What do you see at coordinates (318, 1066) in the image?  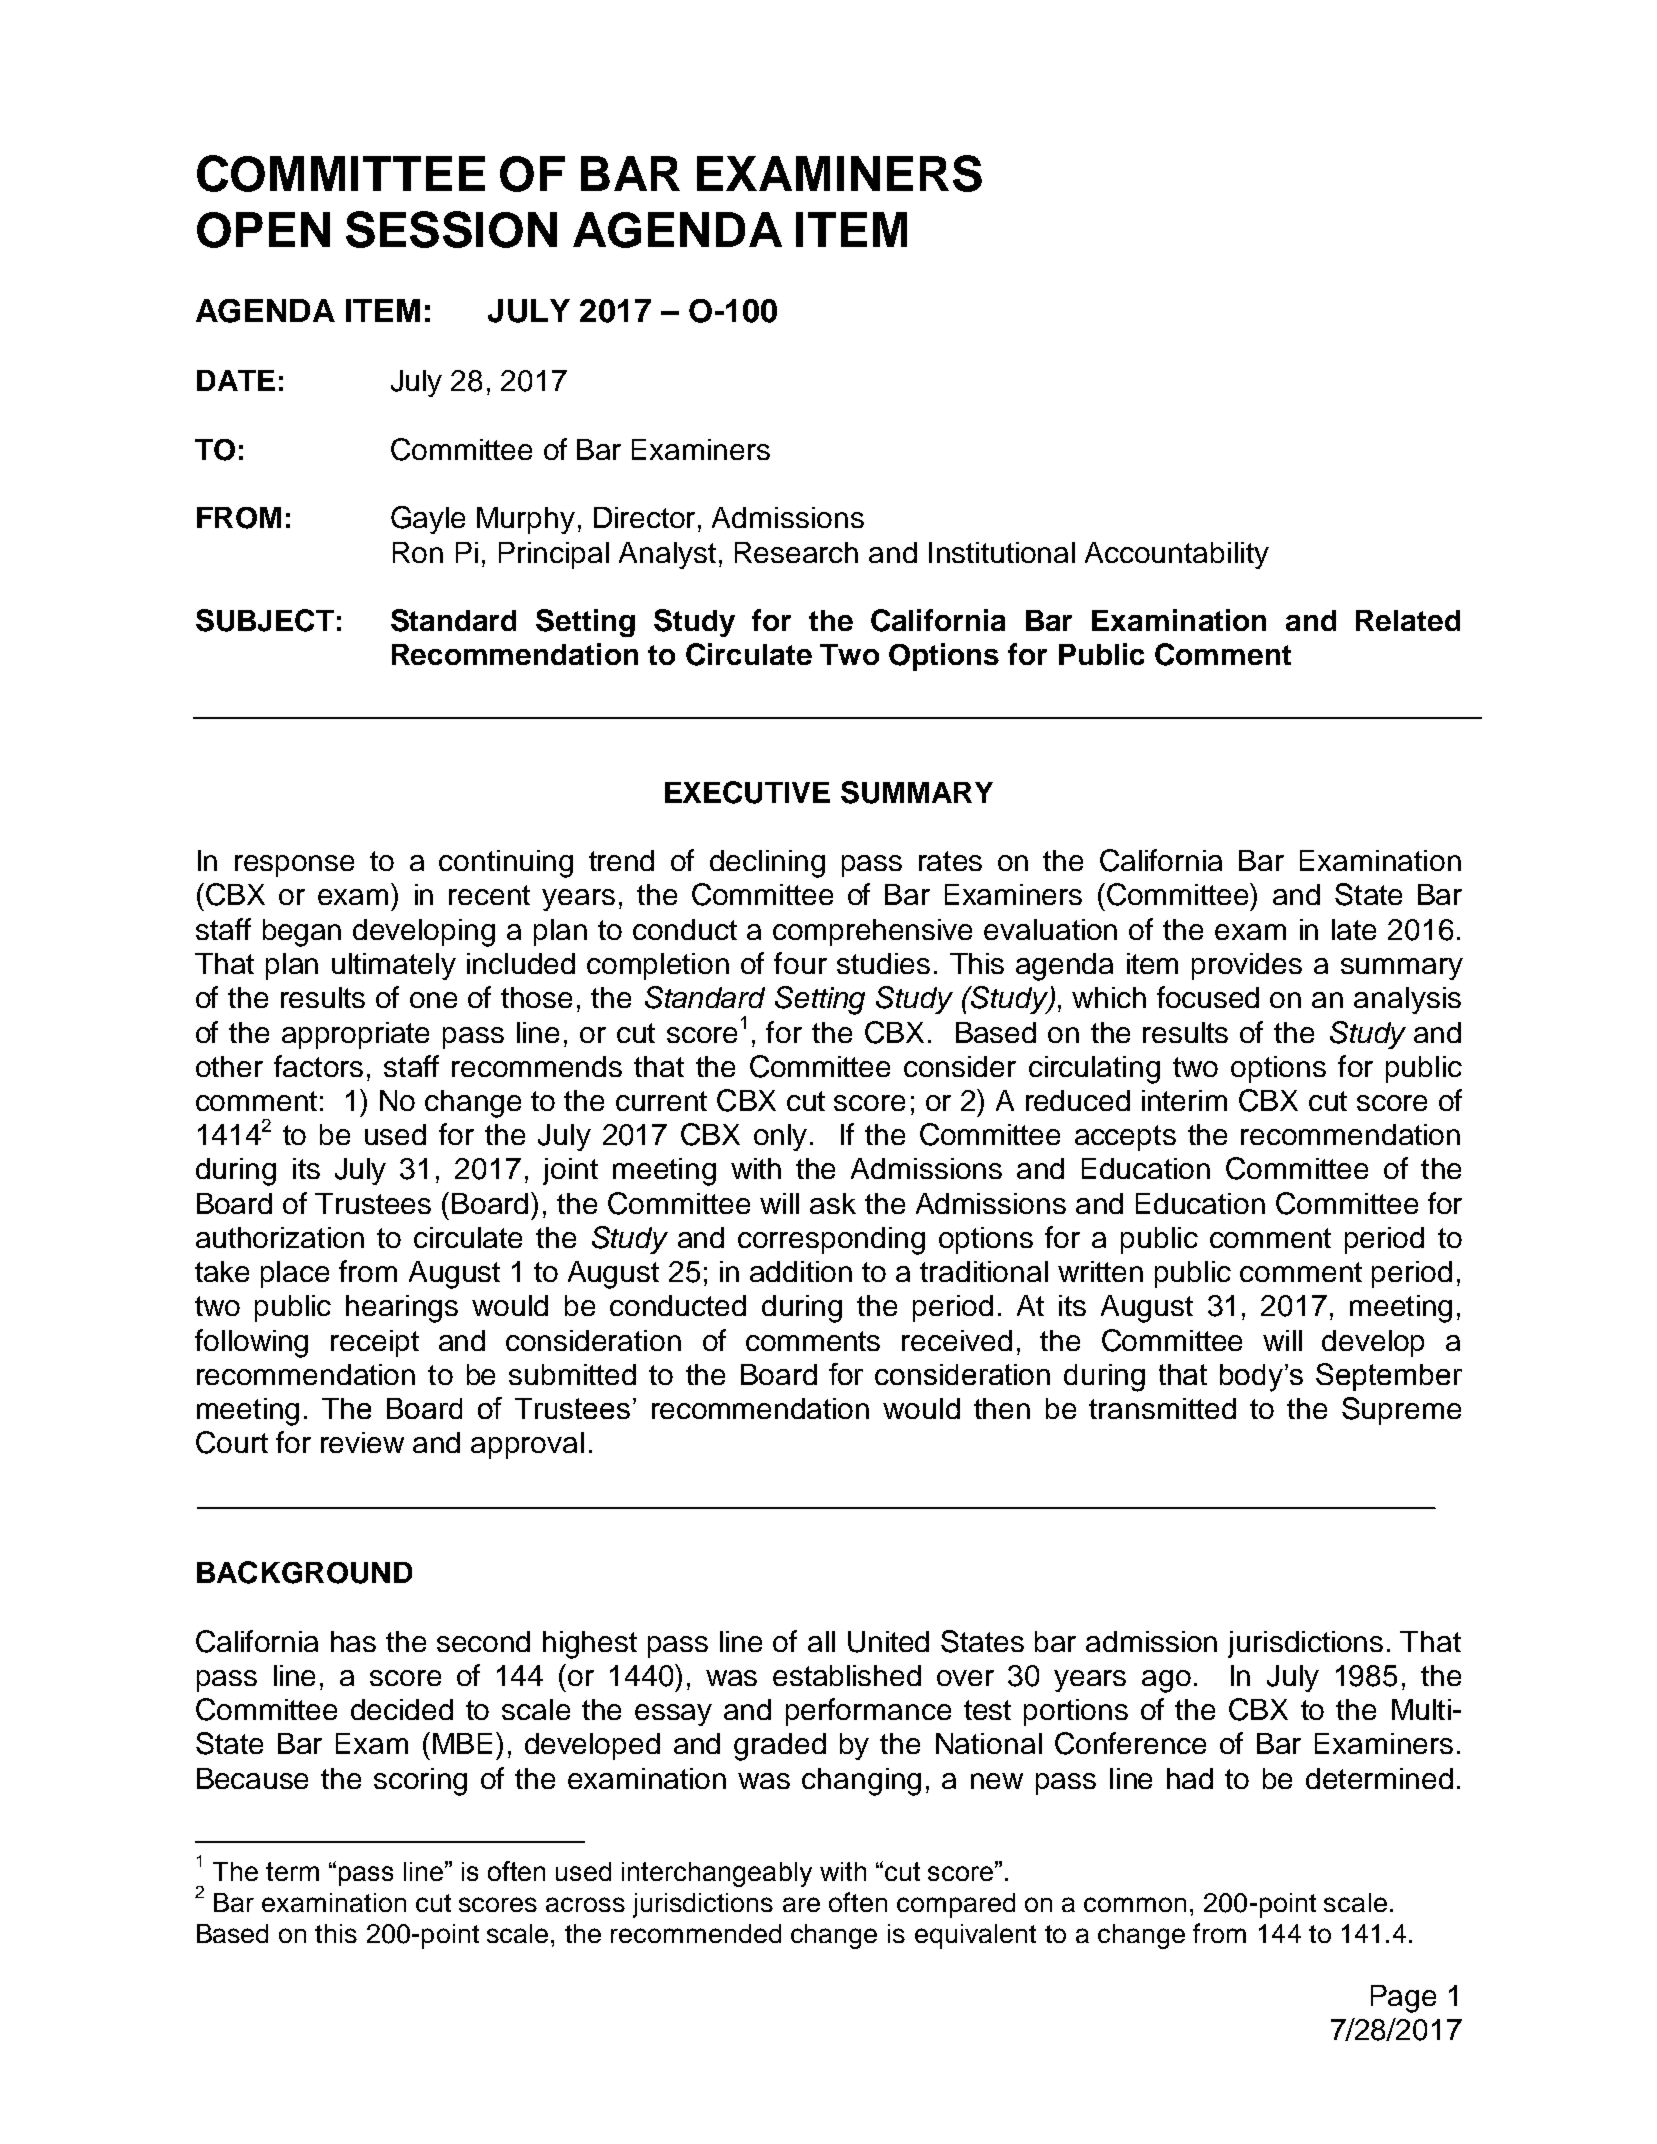 I see `factors` at bounding box center [318, 1066].
